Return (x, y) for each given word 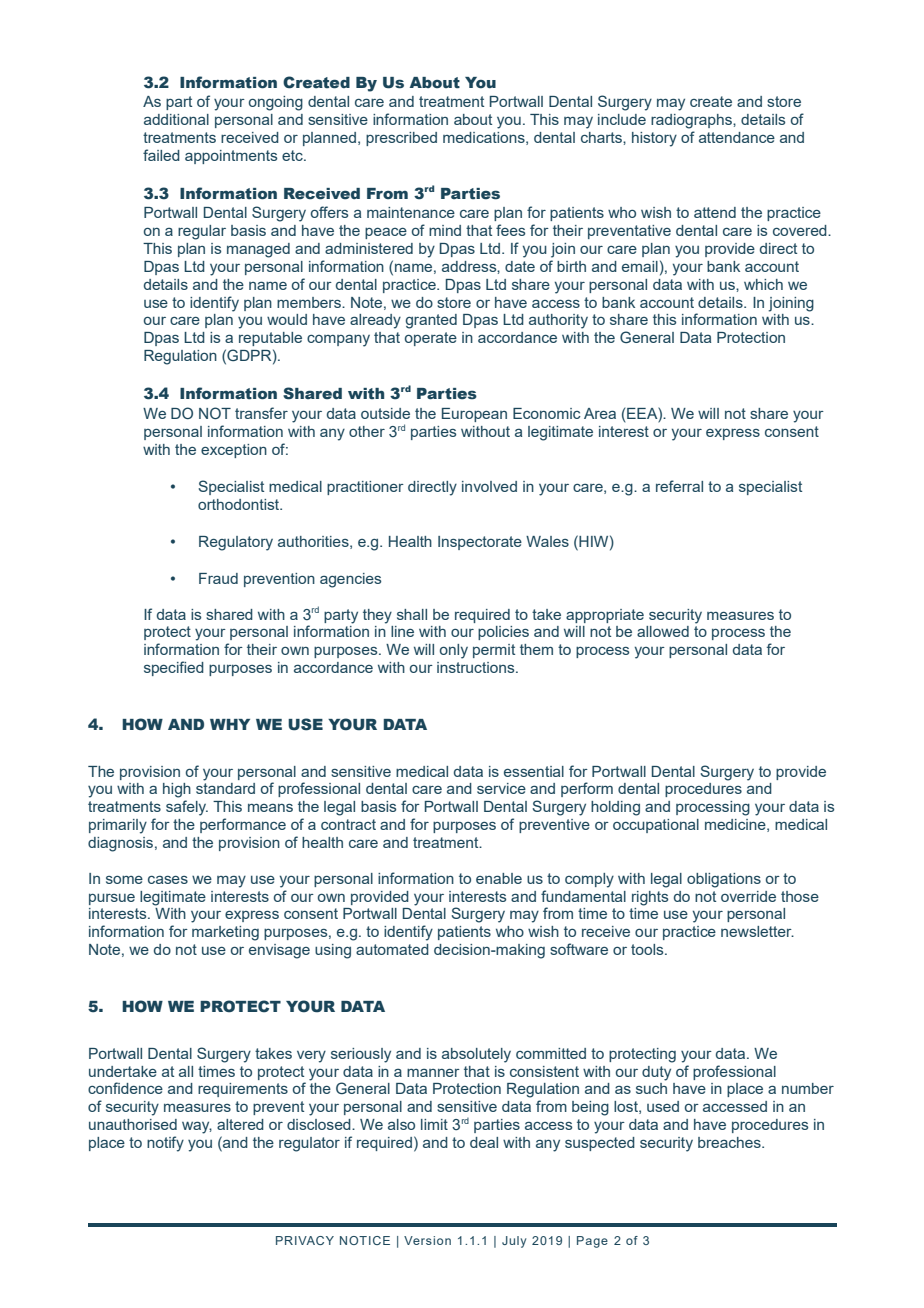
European (474, 415)
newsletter (757, 931)
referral (679, 486)
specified (174, 668)
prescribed (401, 139)
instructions (477, 667)
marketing (225, 933)
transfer (261, 413)
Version (427, 1240)
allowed (663, 631)
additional (176, 119)
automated (392, 949)
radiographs (692, 121)
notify (165, 1144)
